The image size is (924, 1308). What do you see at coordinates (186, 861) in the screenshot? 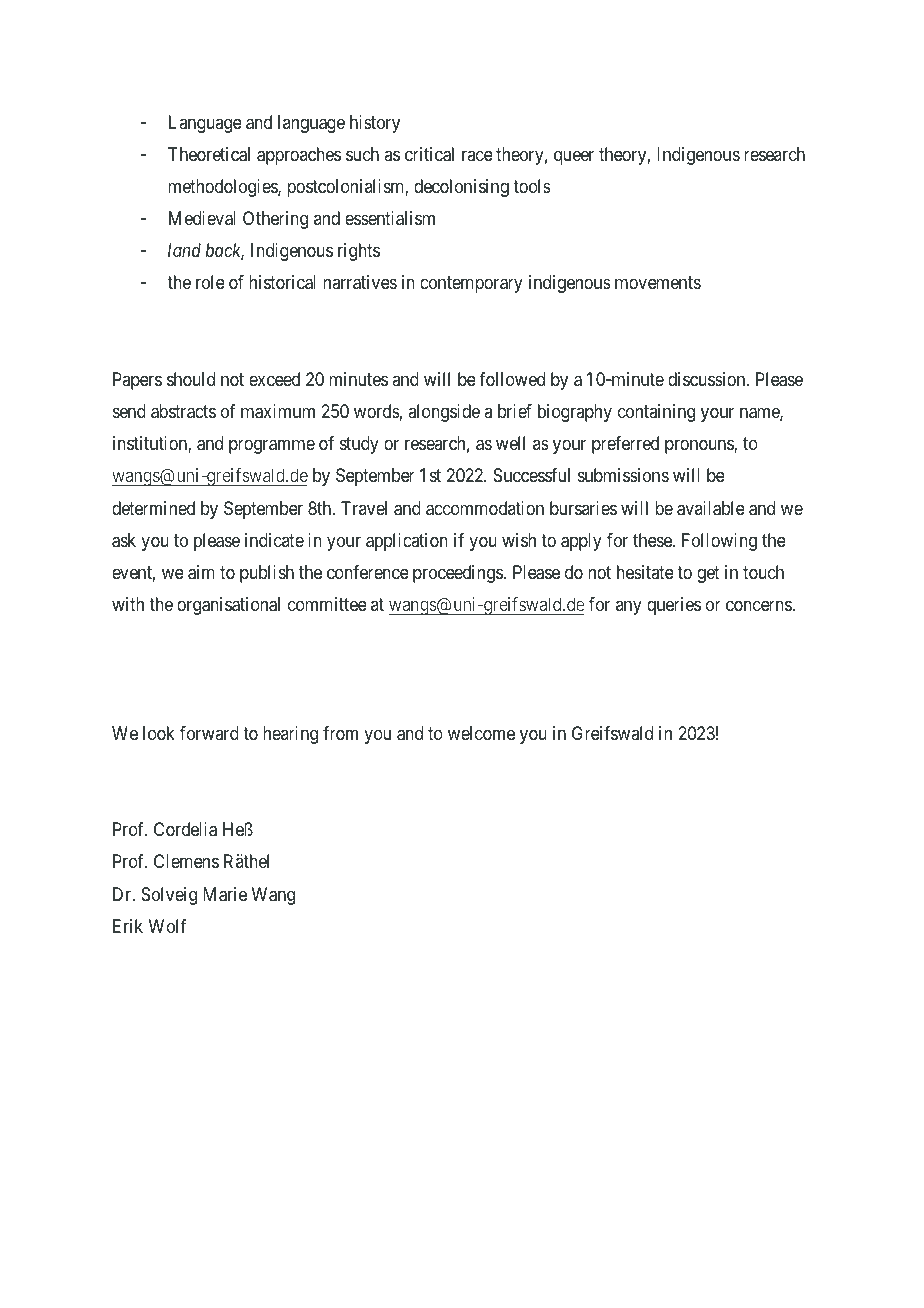
I see `Clemens` at bounding box center [186, 861].
